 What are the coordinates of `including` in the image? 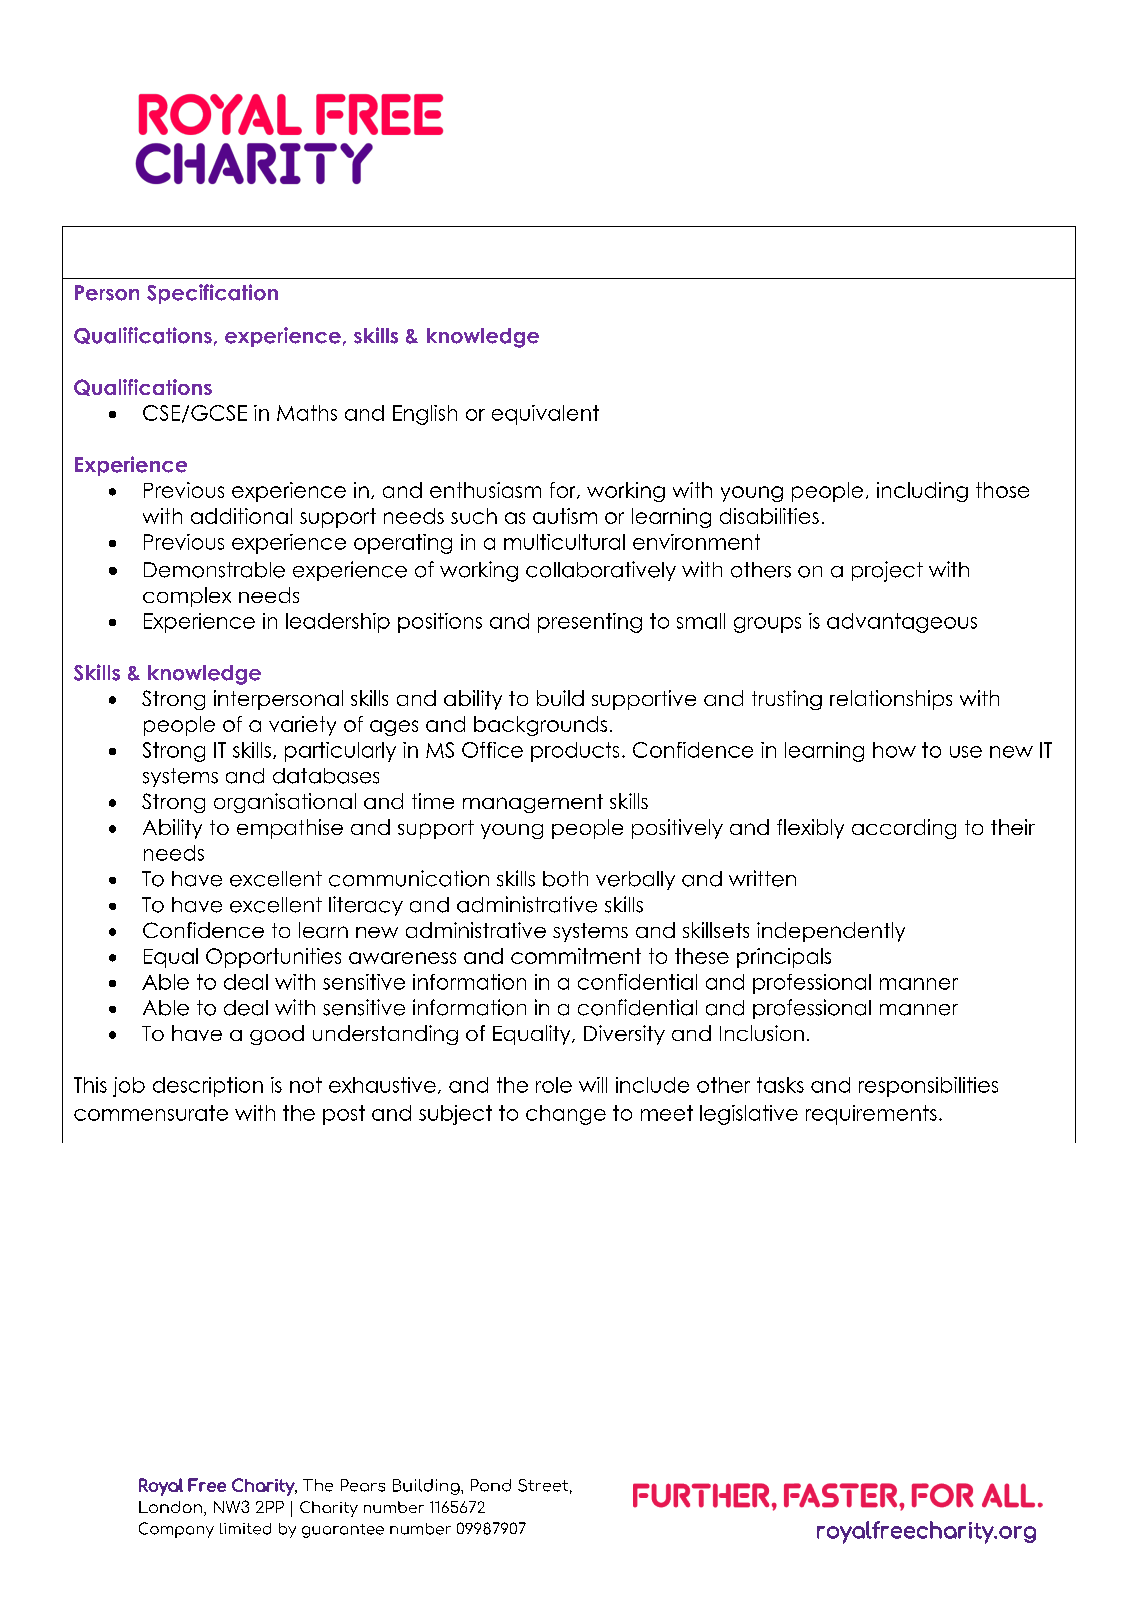 It's located at (922, 492).
